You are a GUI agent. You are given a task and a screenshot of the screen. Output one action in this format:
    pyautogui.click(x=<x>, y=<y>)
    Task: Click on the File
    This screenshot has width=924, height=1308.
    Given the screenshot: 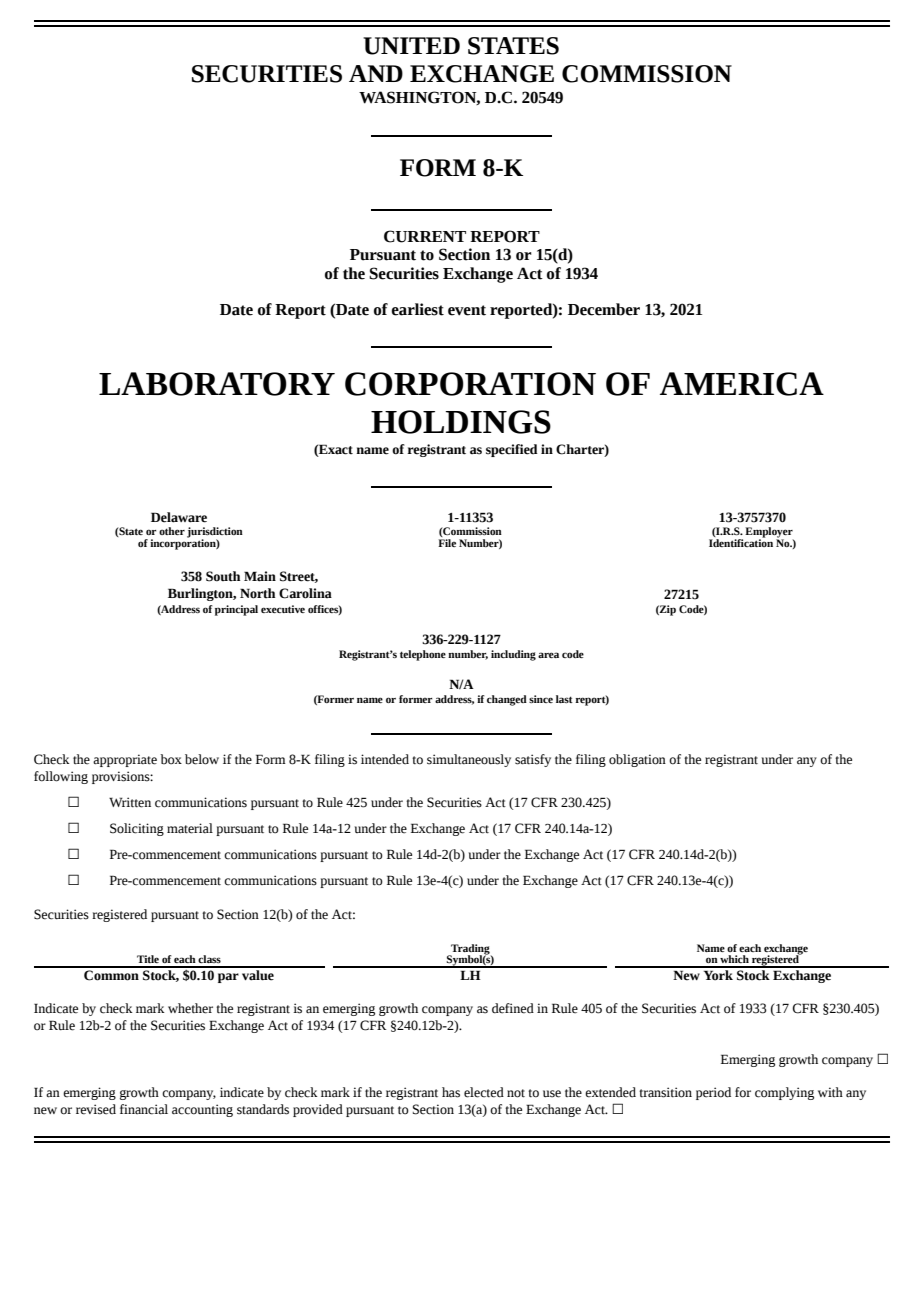 What is the action you would take?
    pyautogui.click(x=447, y=541)
